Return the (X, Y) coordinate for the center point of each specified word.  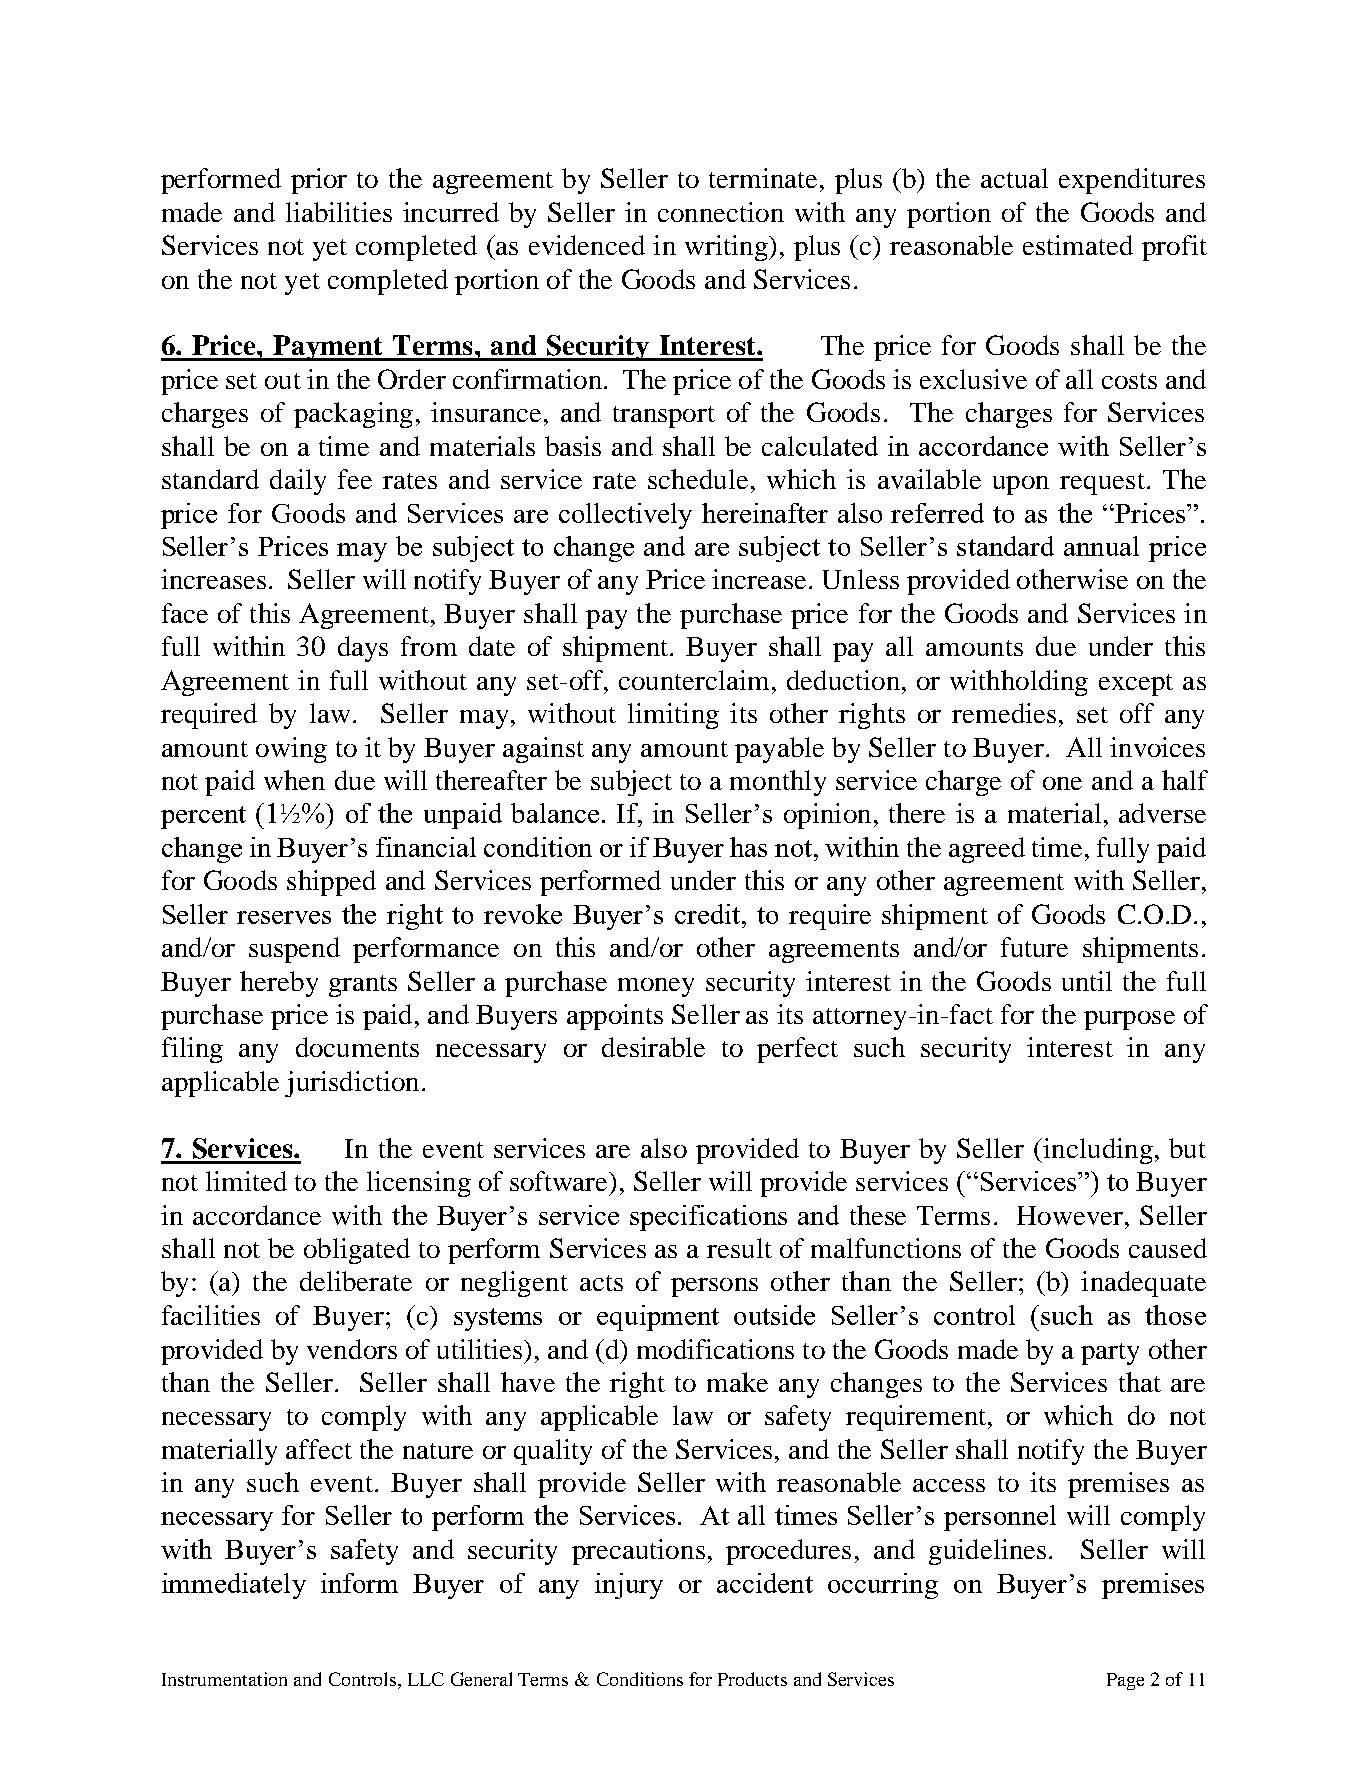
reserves (284, 917)
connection (721, 212)
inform (359, 1583)
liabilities (339, 212)
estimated (1078, 245)
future (1034, 947)
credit (709, 914)
